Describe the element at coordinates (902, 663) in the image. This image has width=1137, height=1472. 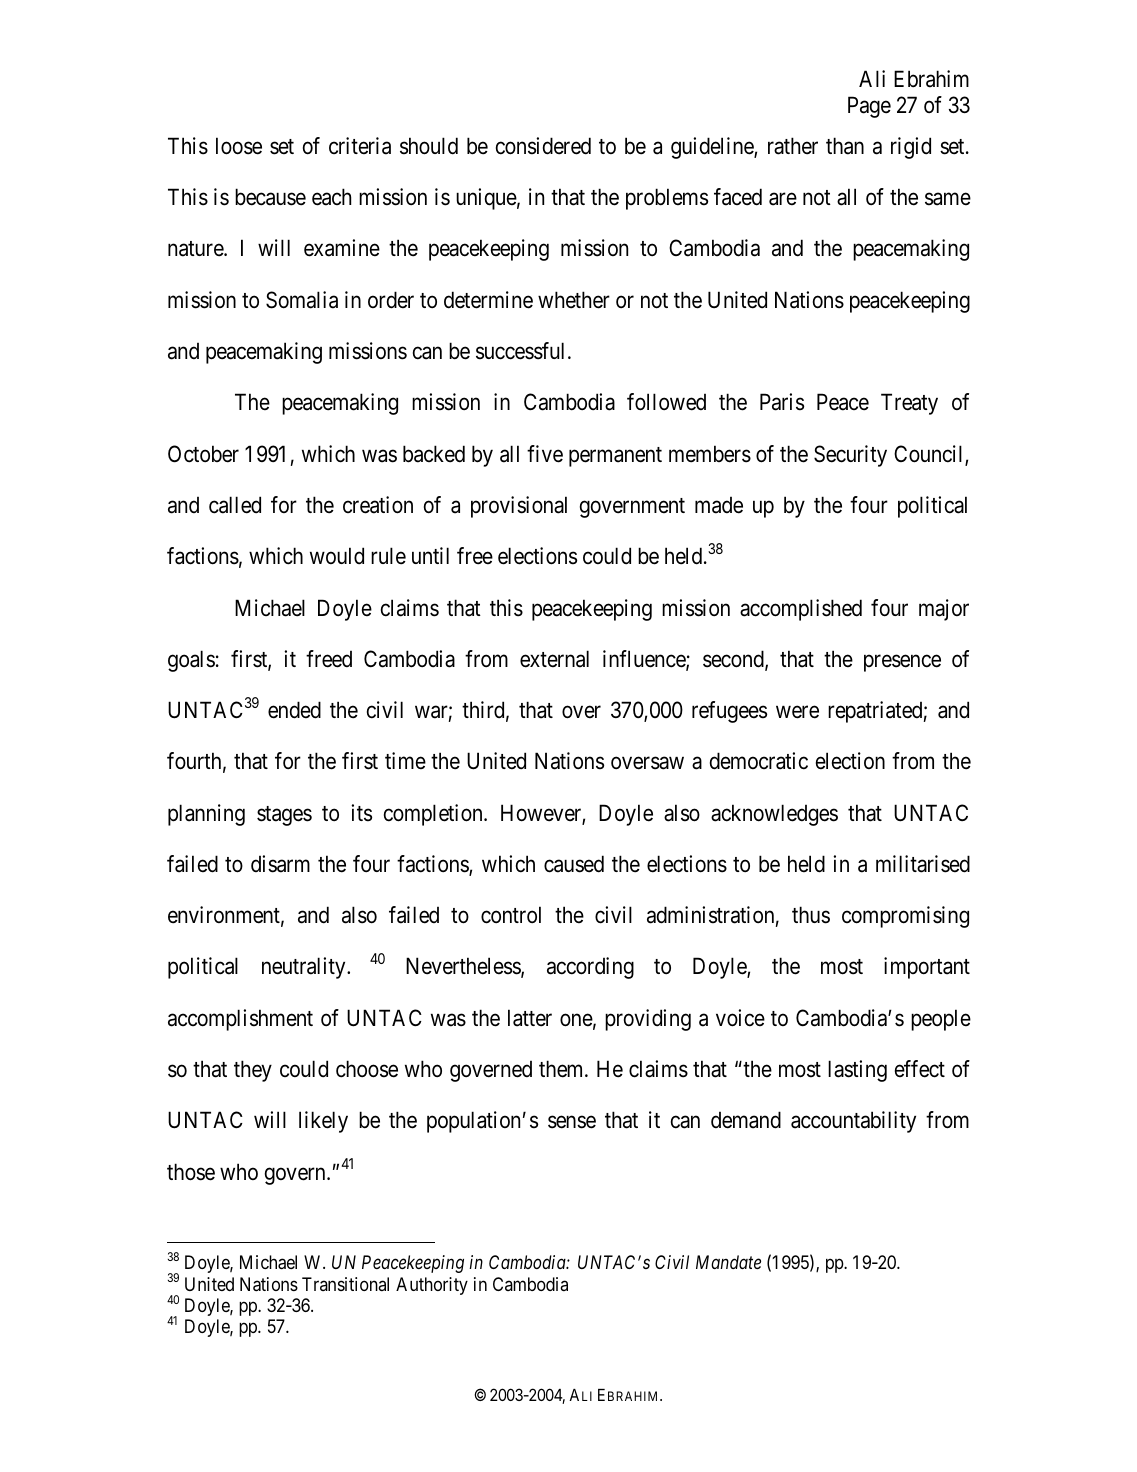
I see `presence` at that location.
